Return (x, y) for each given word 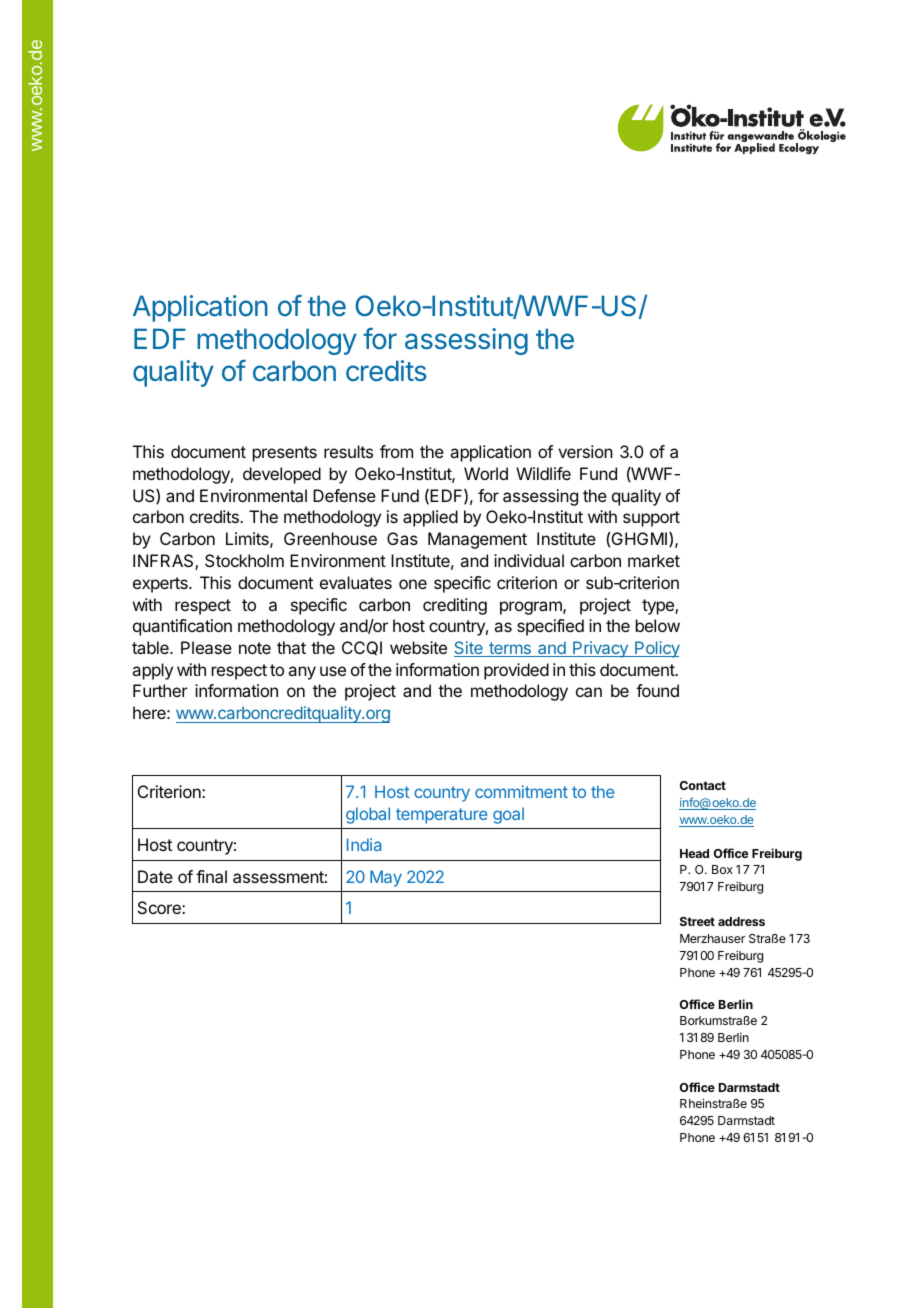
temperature (441, 816)
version (585, 451)
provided (516, 671)
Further (160, 690)
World (486, 473)
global (368, 815)
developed (282, 475)
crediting (455, 606)
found (657, 690)
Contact (703, 785)
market (654, 560)
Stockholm (244, 560)
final (211, 876)
